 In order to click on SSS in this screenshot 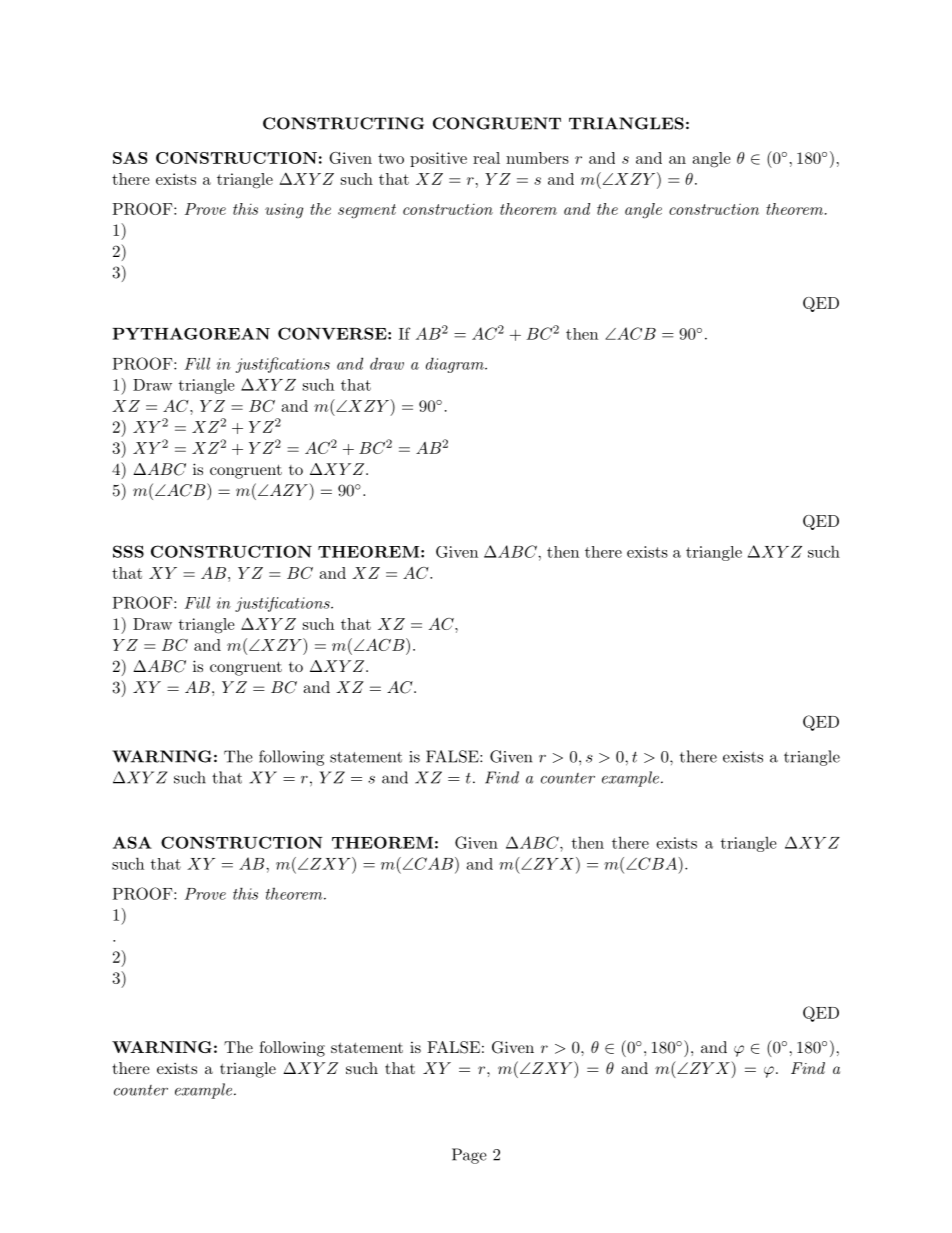, I will do `click(128, 551)`.
